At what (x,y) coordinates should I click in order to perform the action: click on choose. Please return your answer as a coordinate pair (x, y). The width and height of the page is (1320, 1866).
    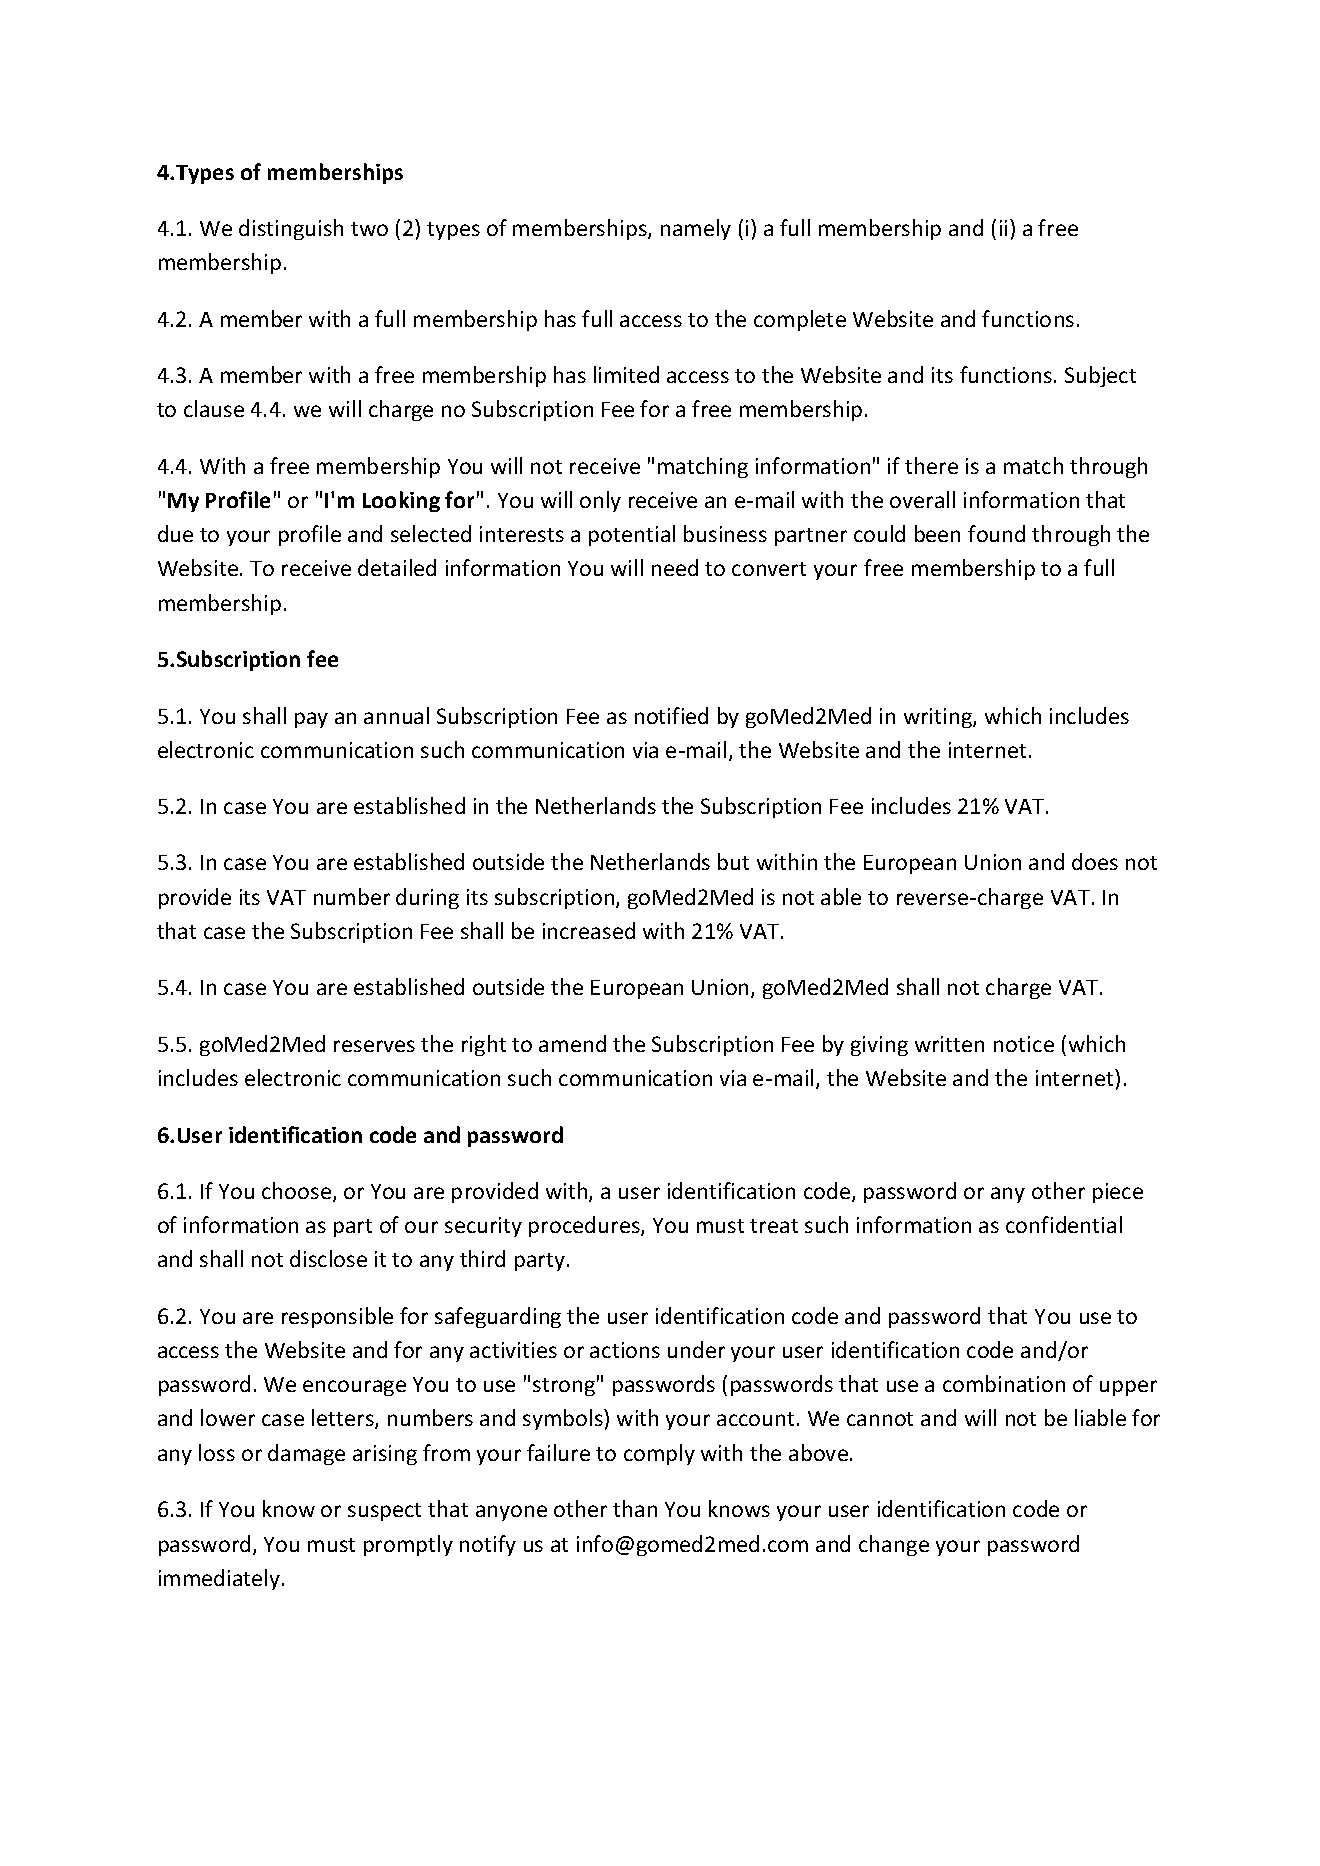
    Looking at the image, I should click on (298, 1192).
